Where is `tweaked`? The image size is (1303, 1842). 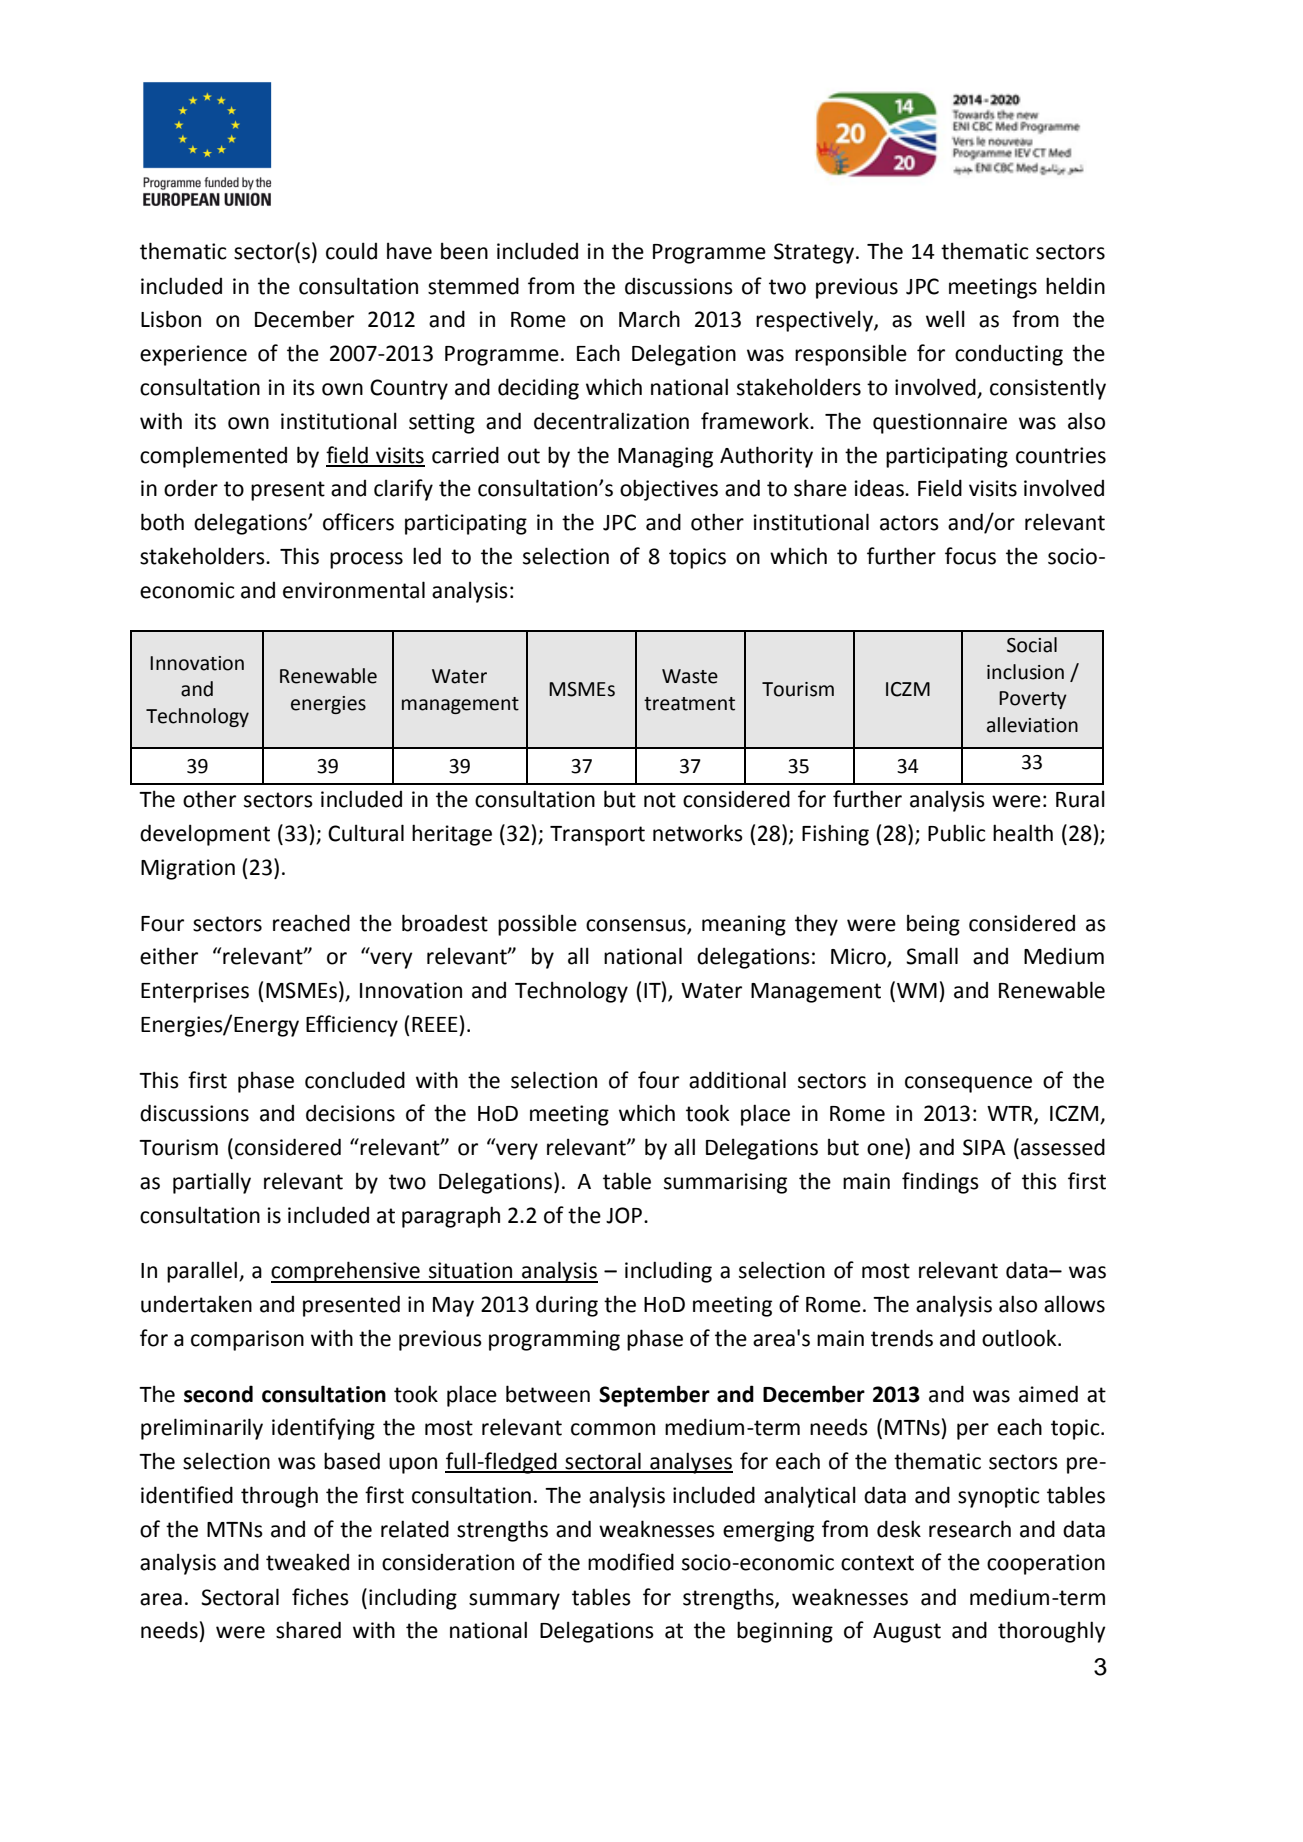 tweaked is located at coordinates (307, 1562).
